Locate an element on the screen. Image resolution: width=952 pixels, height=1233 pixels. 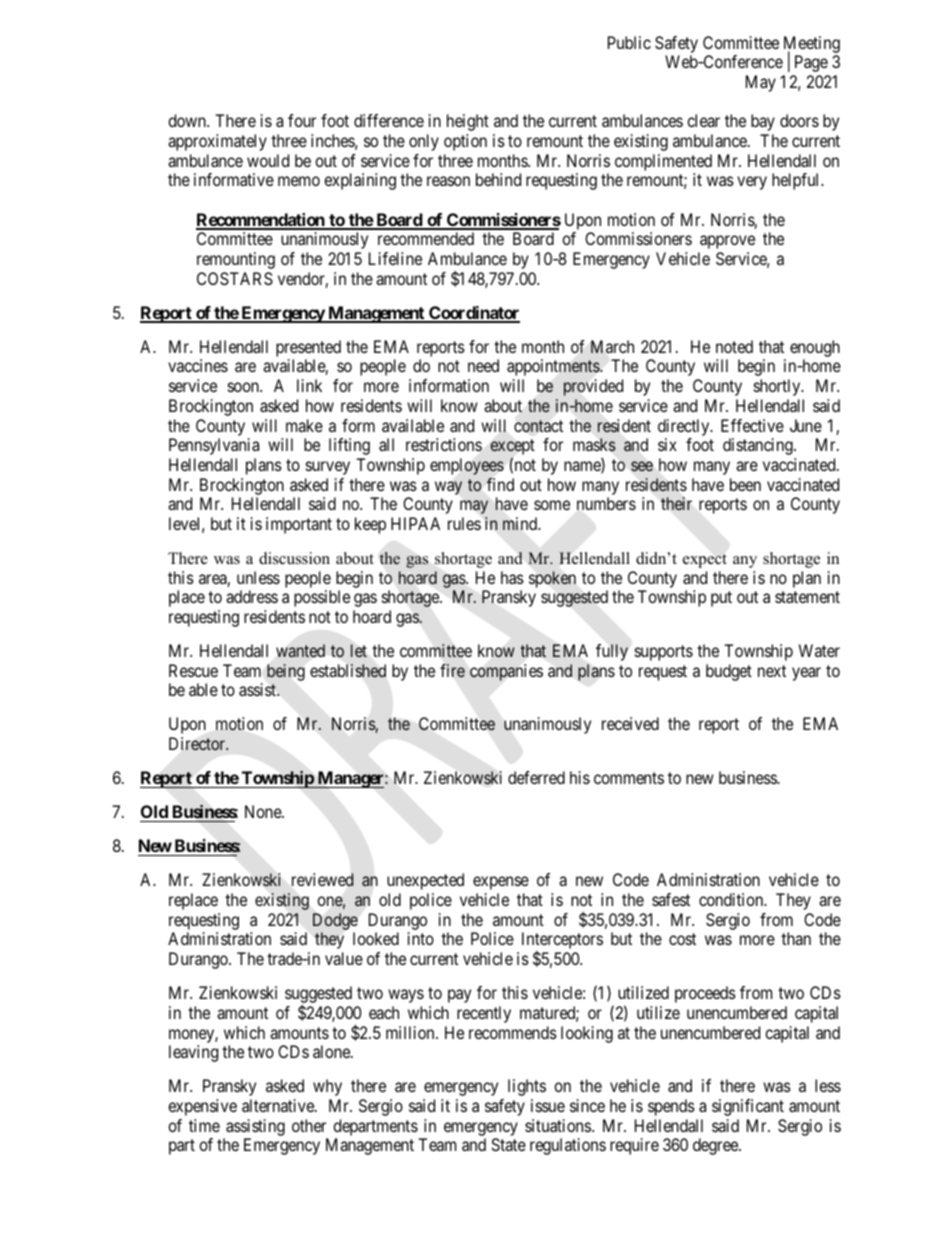
condition is located at coordinates (732, 899).
